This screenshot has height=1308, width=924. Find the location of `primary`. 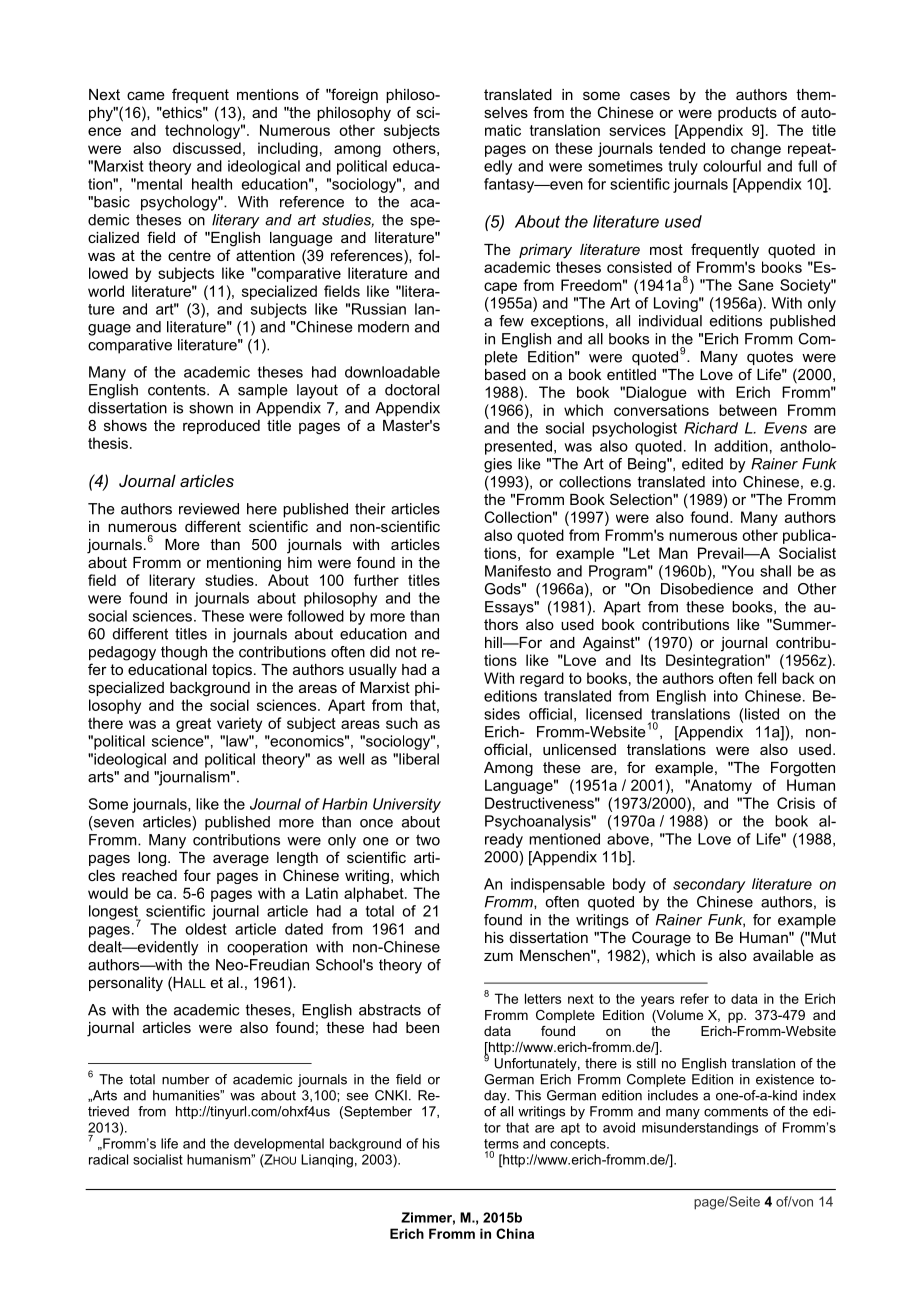

primary is located at coordinates (545, 251).
